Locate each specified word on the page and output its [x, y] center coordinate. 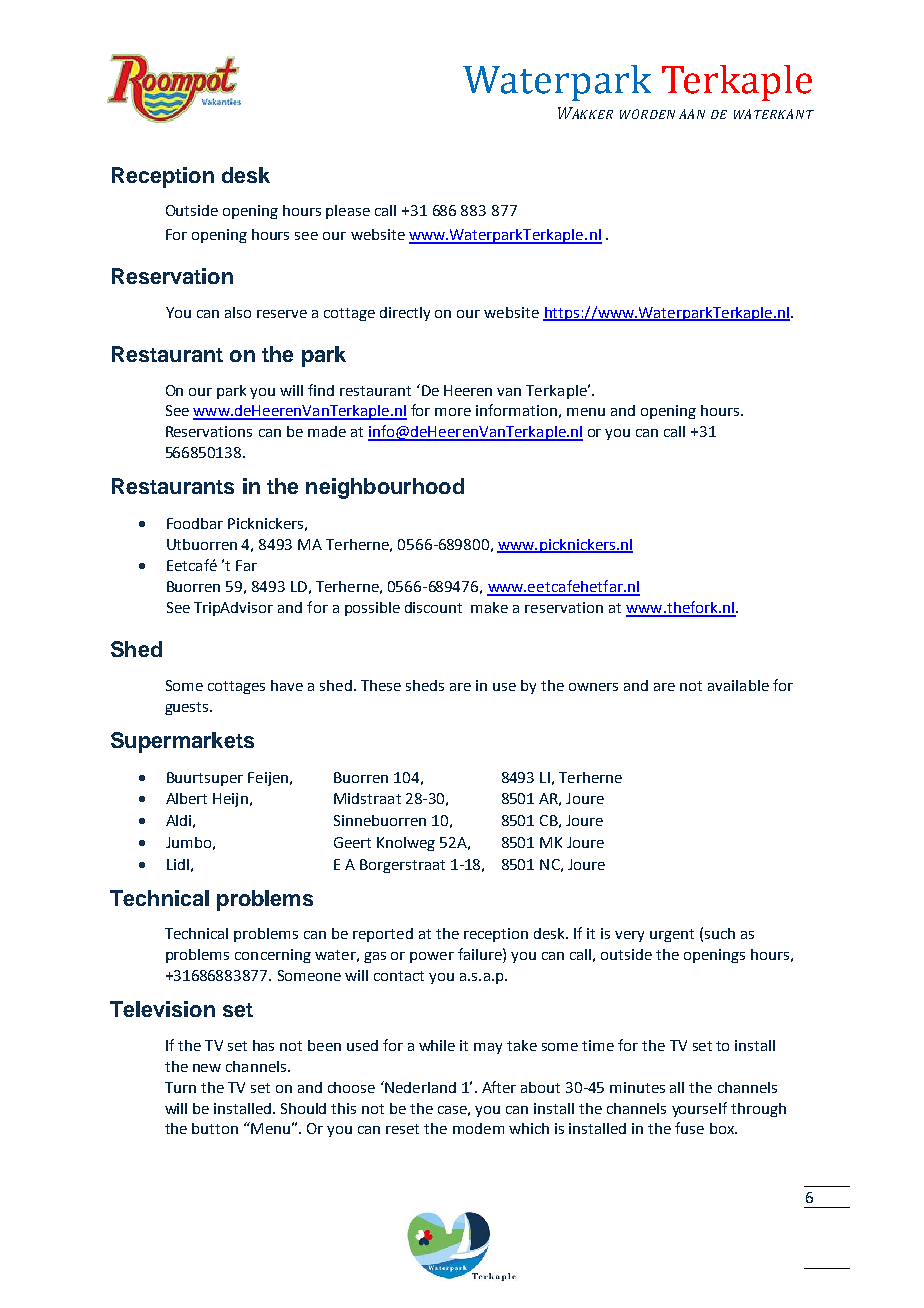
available [738, 685]
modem [478, 1128]
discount [433, 607]
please [348, 212]
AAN [692, 114]
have [287, 685]
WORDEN [647, 114]
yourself [699, 1109]
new [207, 1068]
